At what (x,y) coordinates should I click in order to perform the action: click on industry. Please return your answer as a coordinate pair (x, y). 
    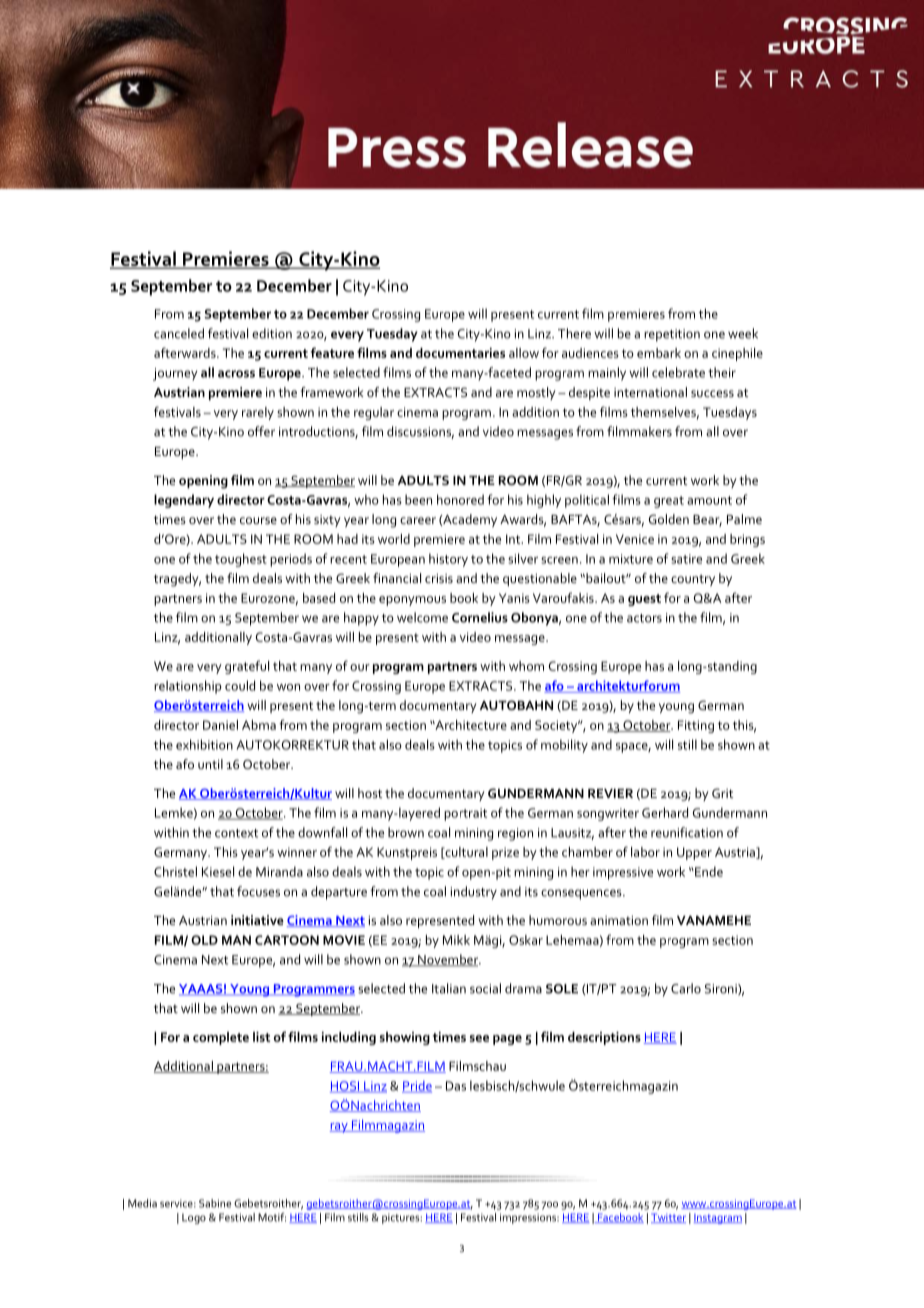
    Looking at the image, I should click on (474, 893).
